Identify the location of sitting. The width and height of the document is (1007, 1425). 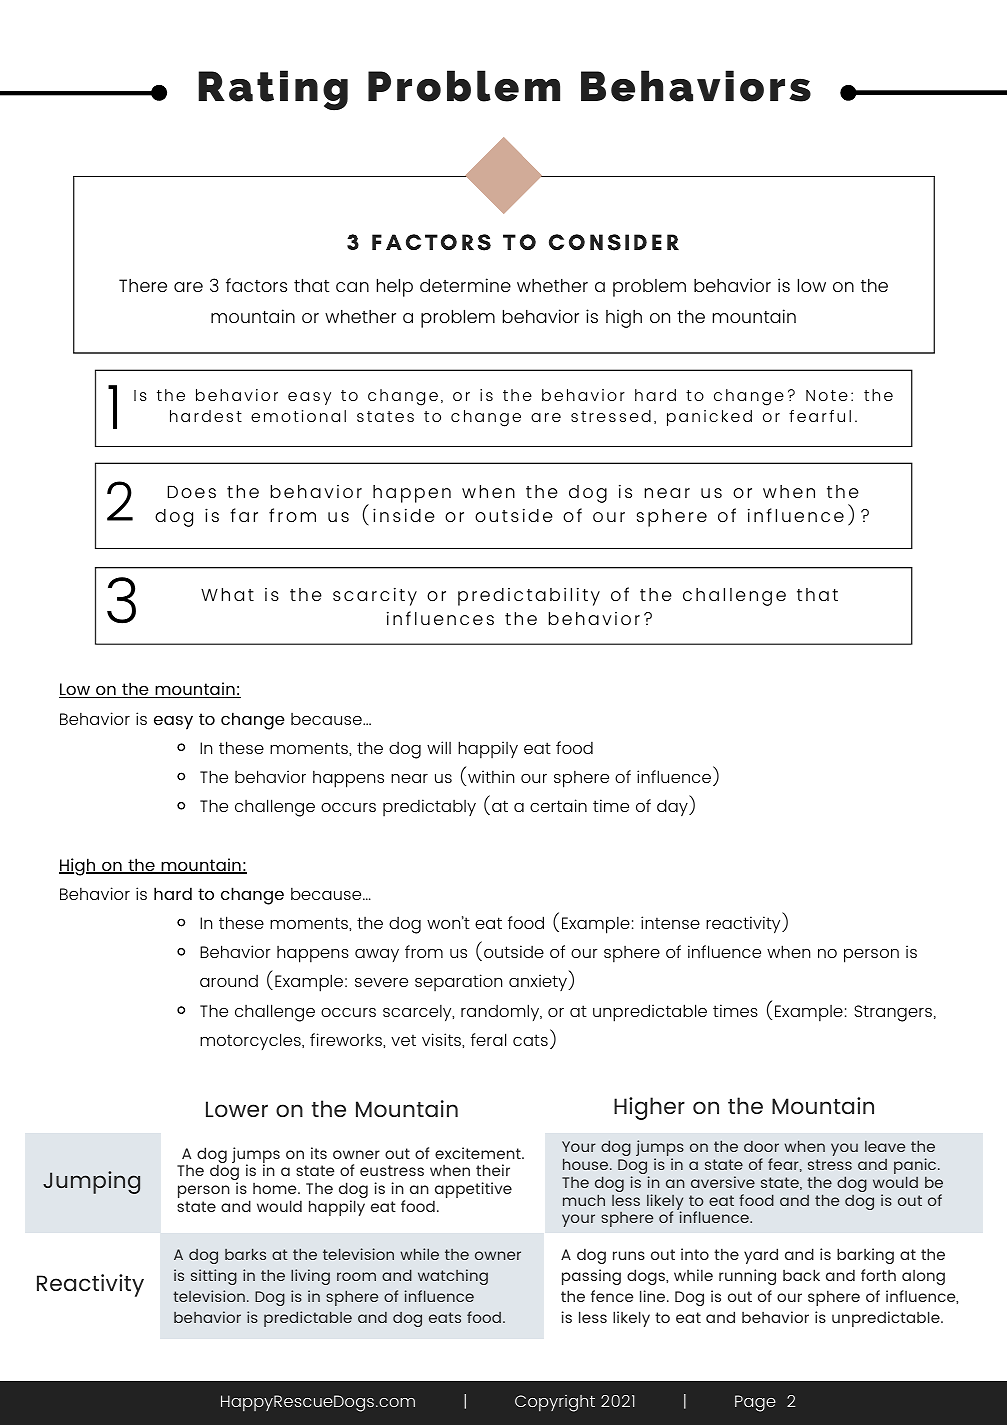
(214, 1277).
